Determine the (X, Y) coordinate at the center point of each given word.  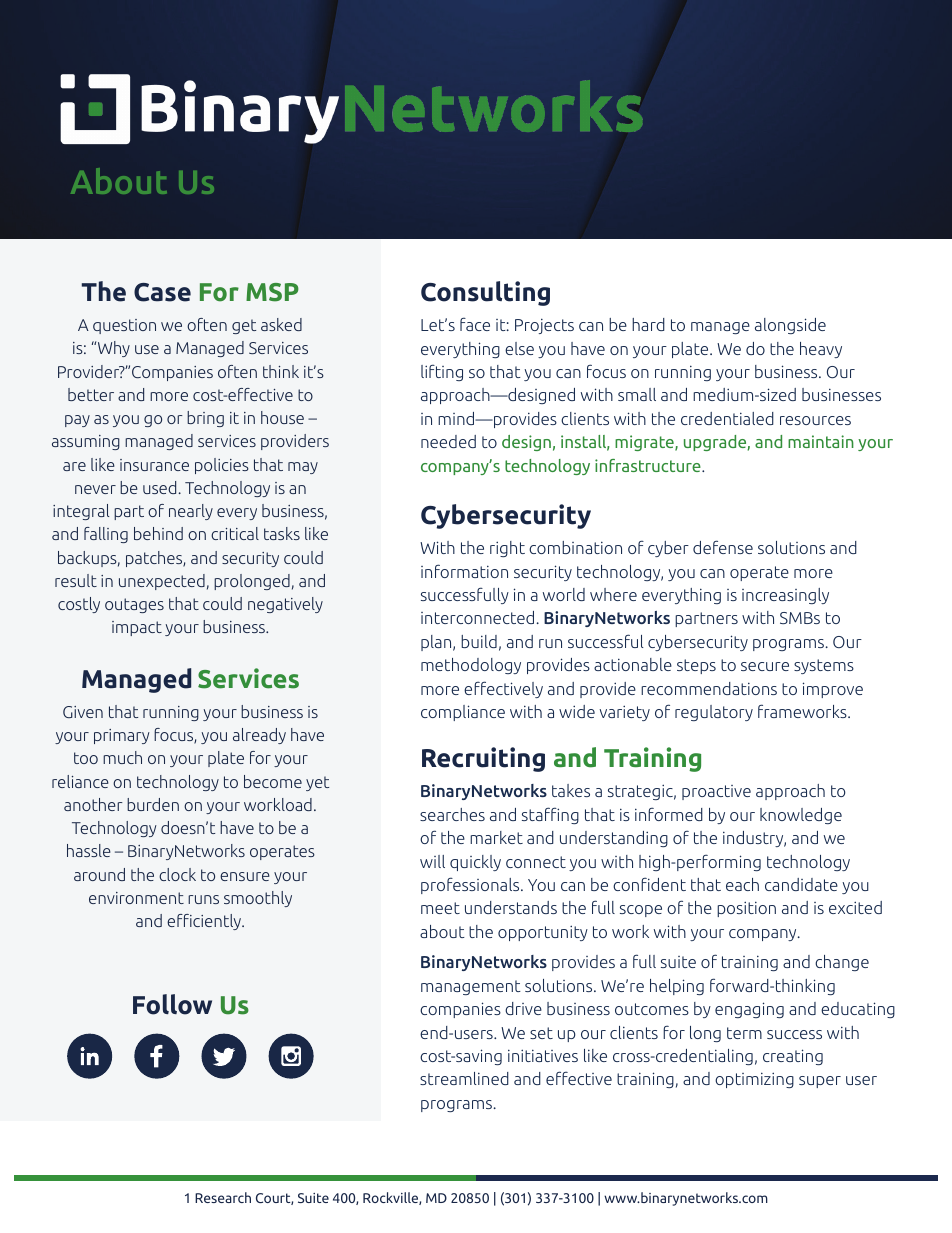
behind (158, 533)
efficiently (205, 922)
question (124, 326)
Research (223, 1197)
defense (723, 547)
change (842, 963)
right (507, 549)
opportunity (543, 933)
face (475, 324)
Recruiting (483, 759)
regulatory (714, 713)
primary (122, 736)
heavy (821, 350)
